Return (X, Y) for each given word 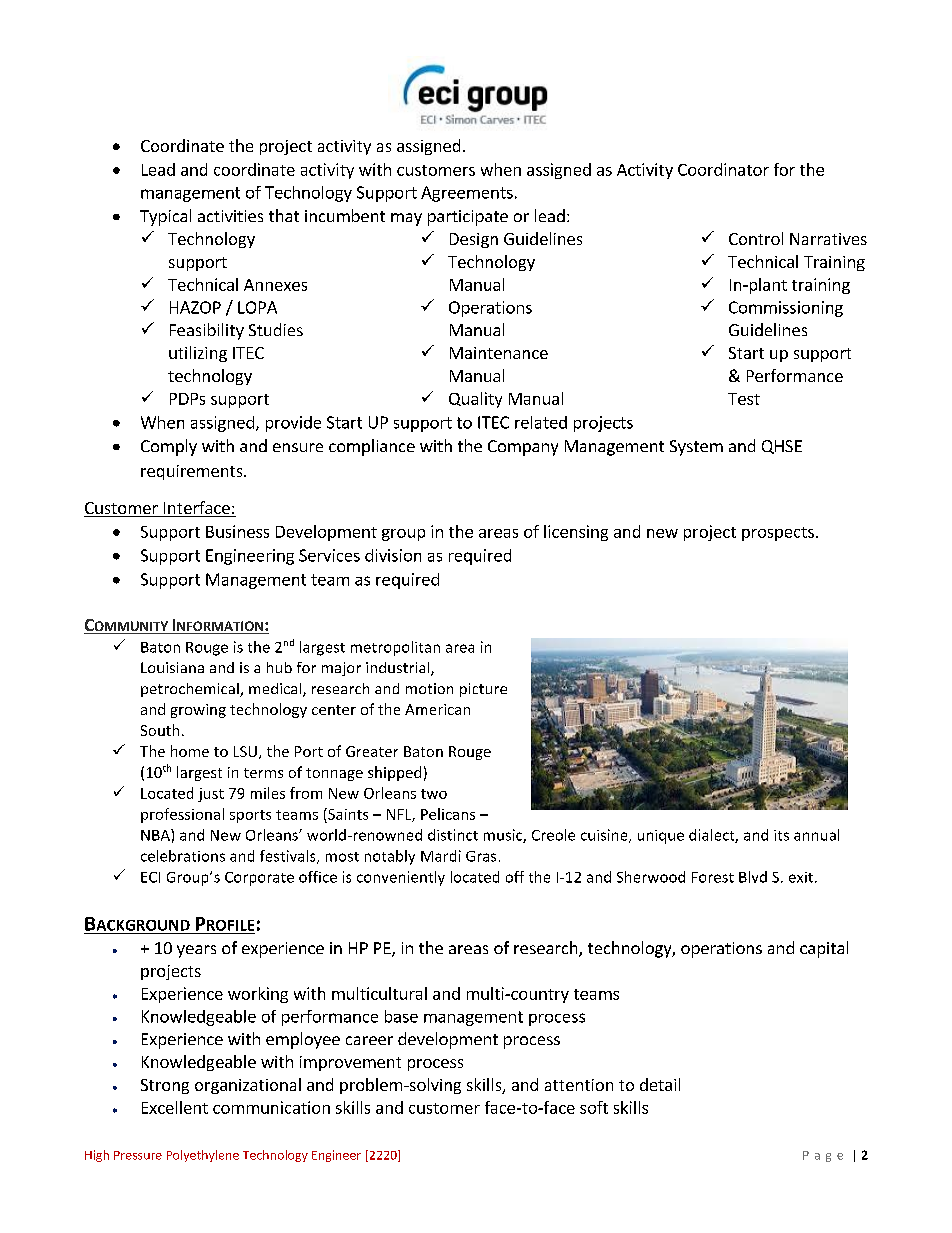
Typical (165, 217)
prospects (778, 534)
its (781, 835)
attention (579, 1085)
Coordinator (723, 169)
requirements (193, 472)
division (393, 555)
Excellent (175, 1107)
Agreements (467, 194)
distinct (453, 835)
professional (182, 815)
